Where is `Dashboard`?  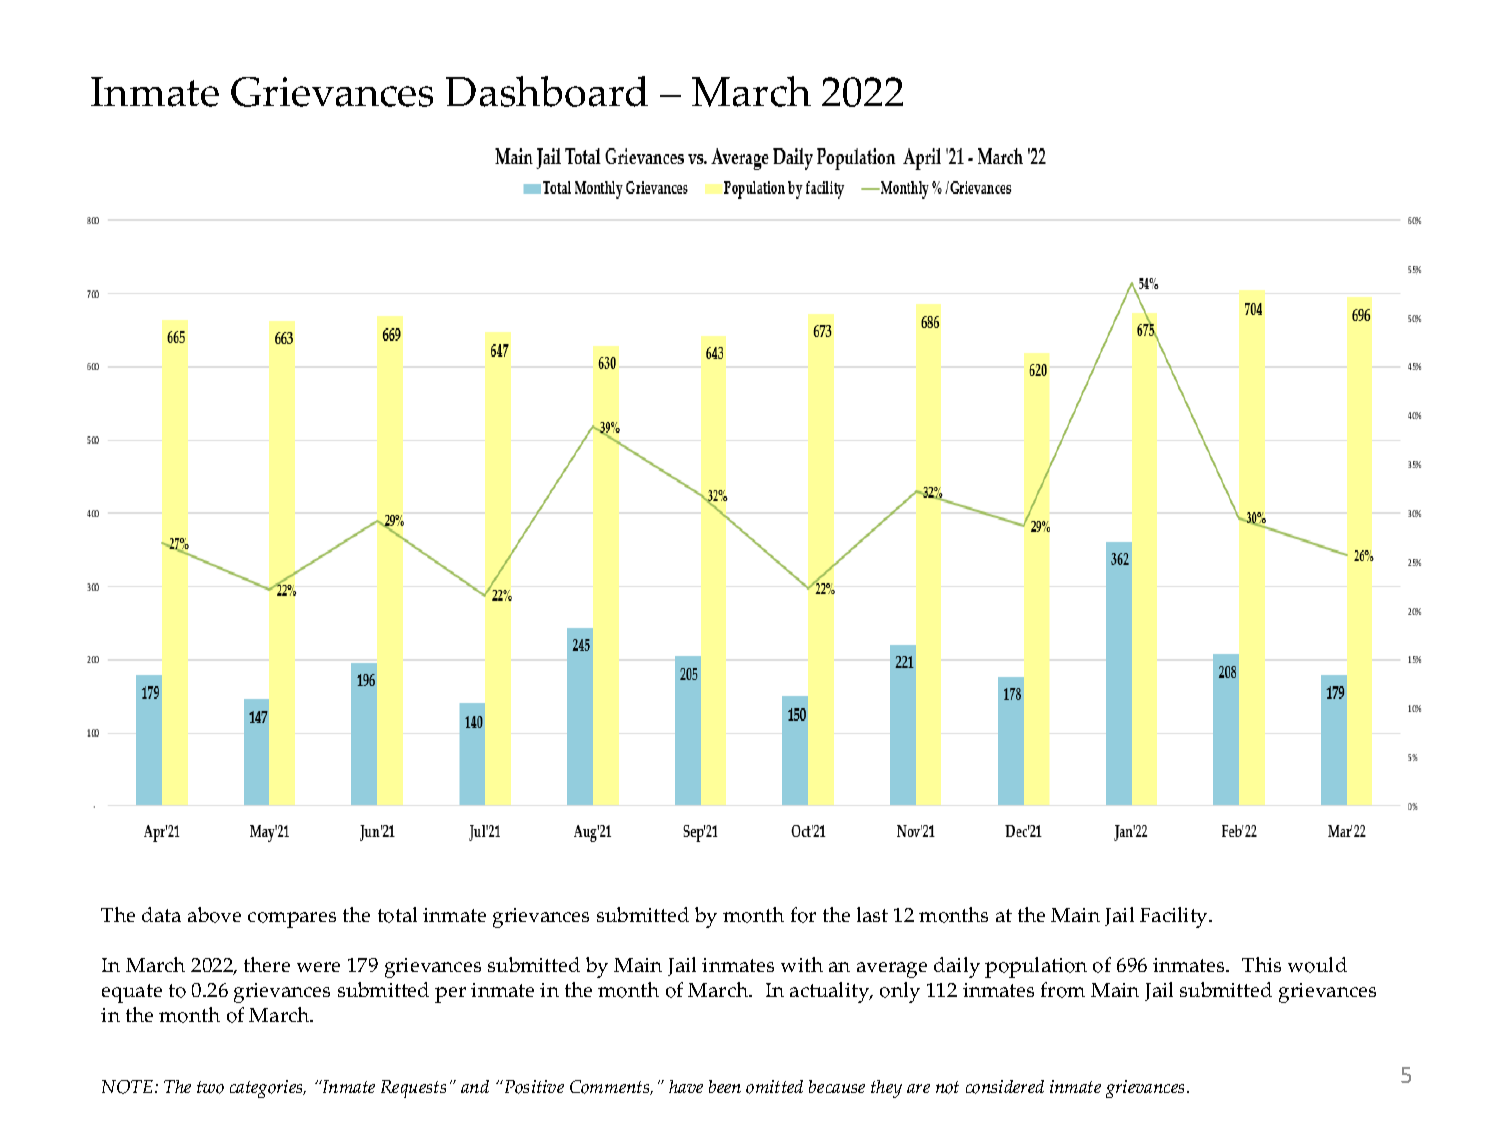 Dashboard is located at coordinates (547, 91).
